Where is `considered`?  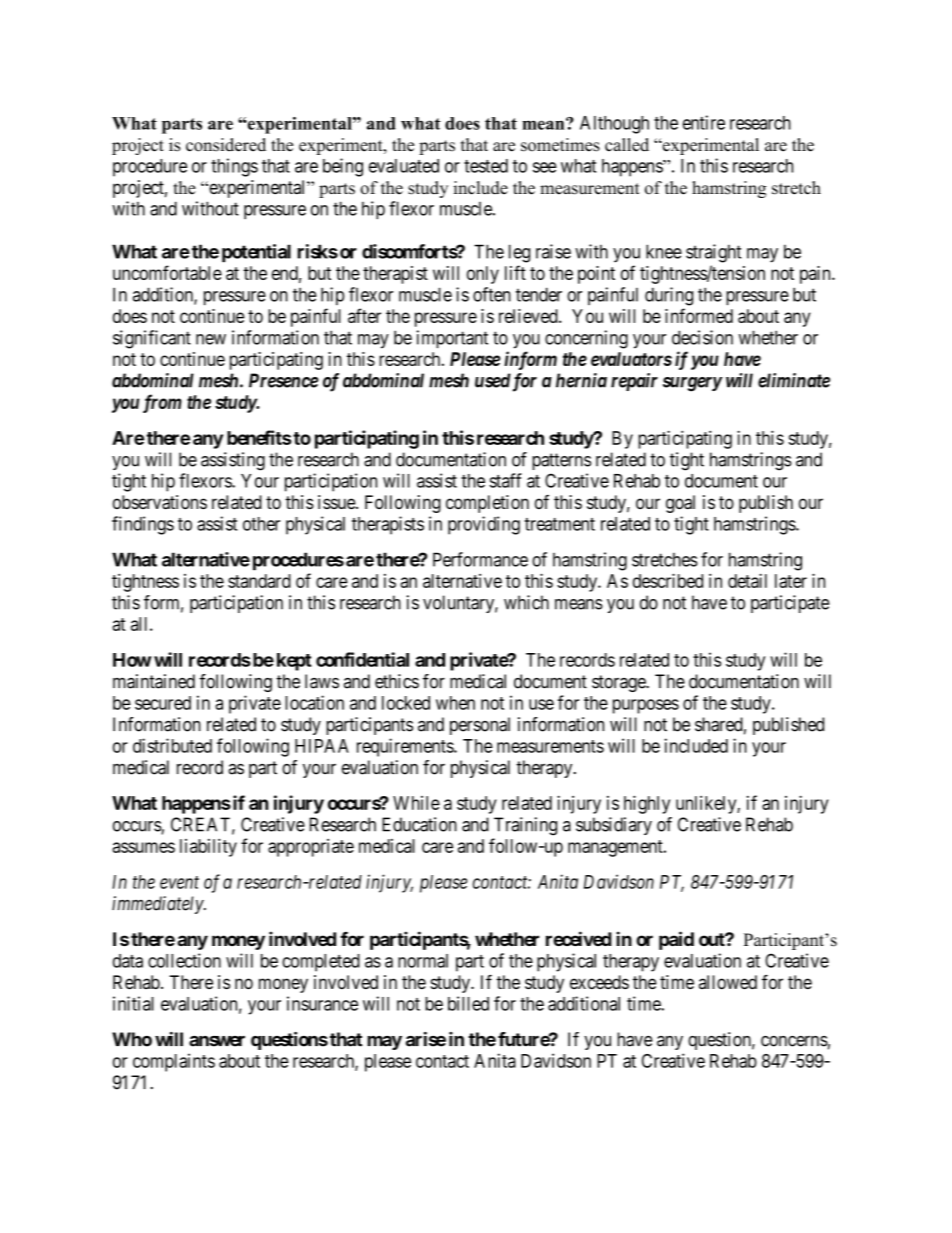 considered is located at coordinates (226, 145).
